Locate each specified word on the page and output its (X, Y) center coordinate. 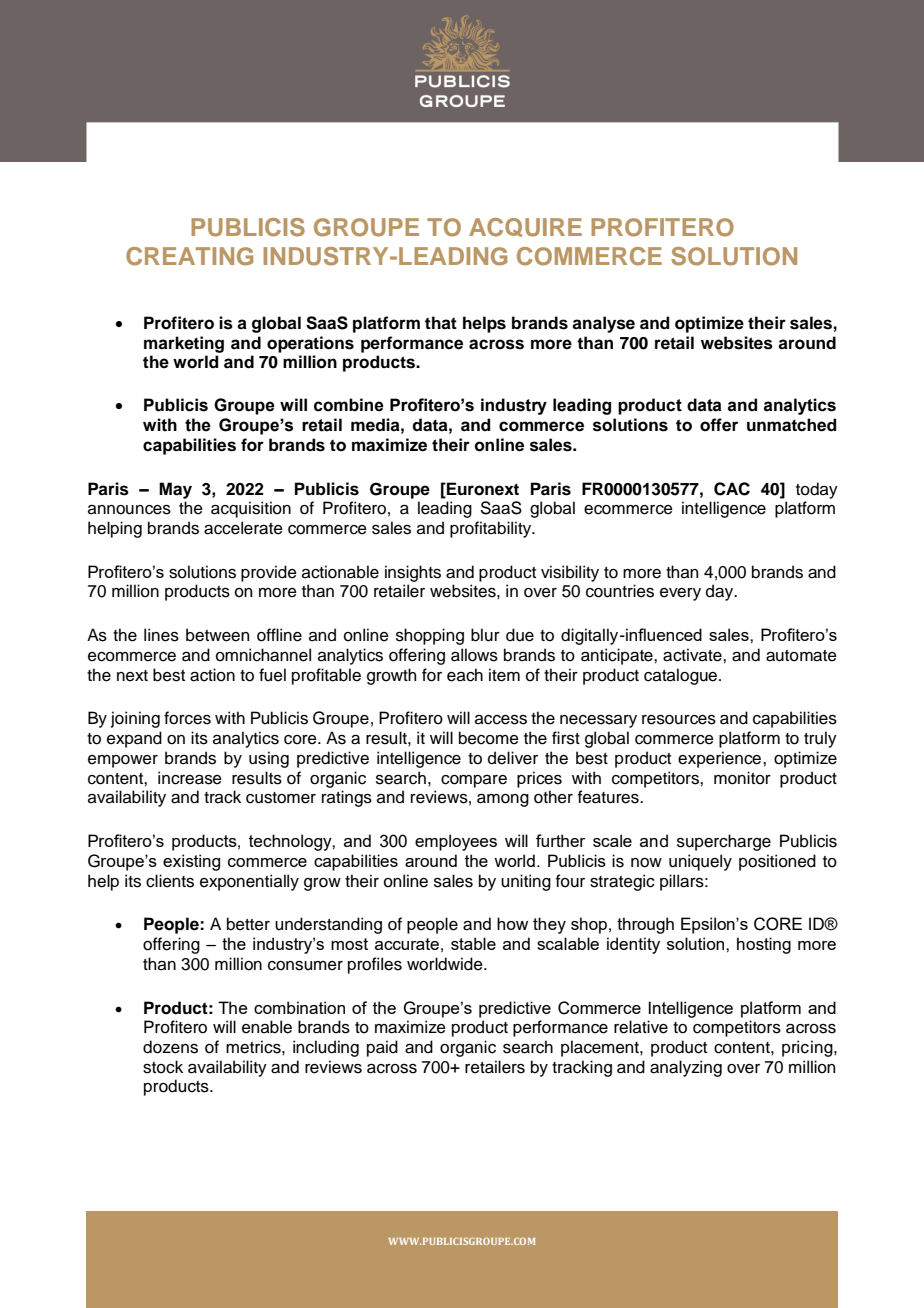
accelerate (243, 528)
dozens (170, 1047)
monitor (742, 778)
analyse (603, 324)
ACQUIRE (525, 227)
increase (190, 778)
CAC (732, 489)
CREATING (189, 256)
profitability (491, 529)
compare (474, 781)
